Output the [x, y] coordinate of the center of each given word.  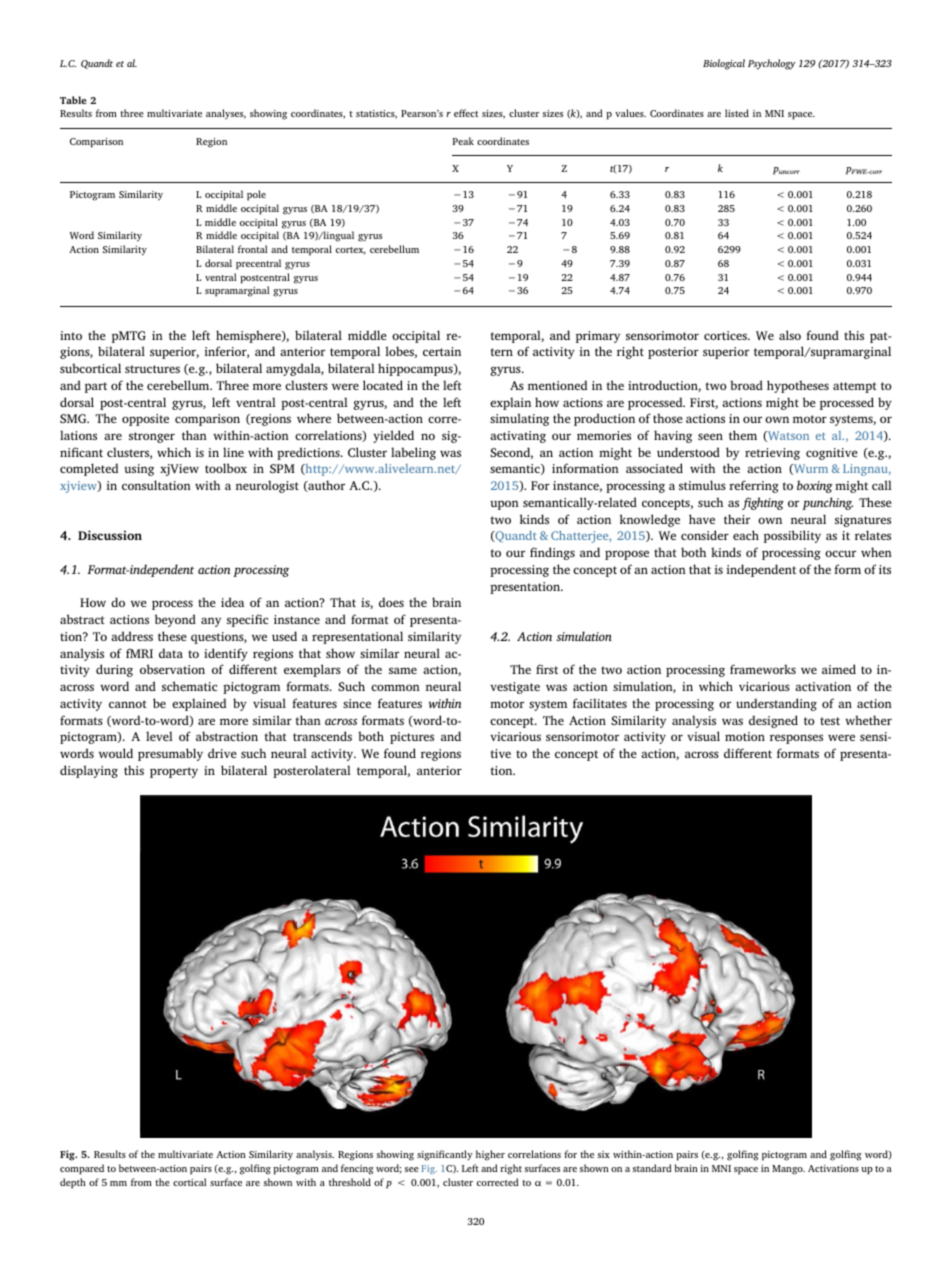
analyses [226, 114]
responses [796, 739]
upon [504, 505]
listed [737, 113]
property [174, 772]
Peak [463, 141]
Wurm [810, 469]
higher [490, 1155]
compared [82, 1169]
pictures [412, 738]
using [139, 470]
